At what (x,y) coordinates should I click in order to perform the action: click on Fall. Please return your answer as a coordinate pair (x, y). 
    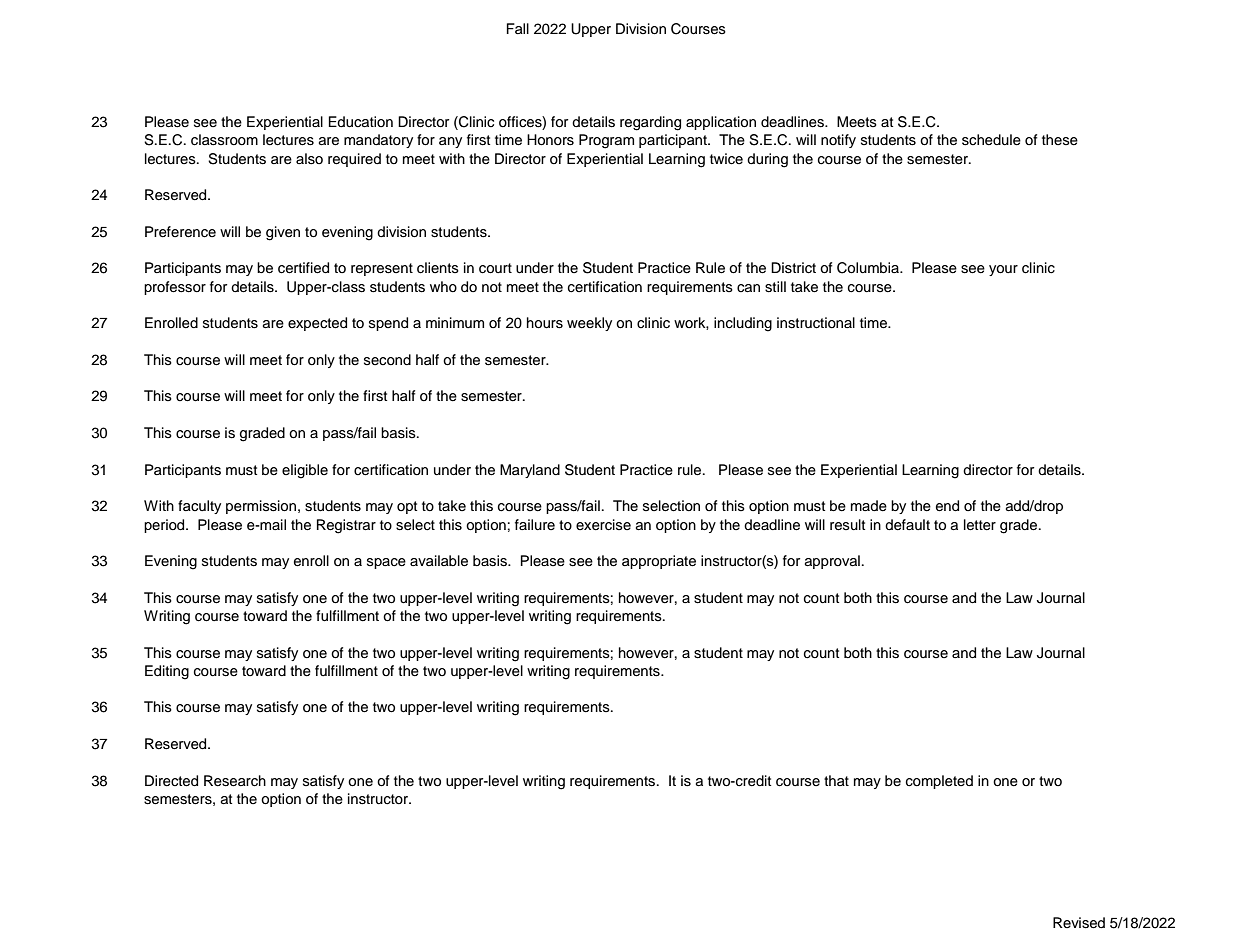
    Looking at the image, I should click on (518, 28).
